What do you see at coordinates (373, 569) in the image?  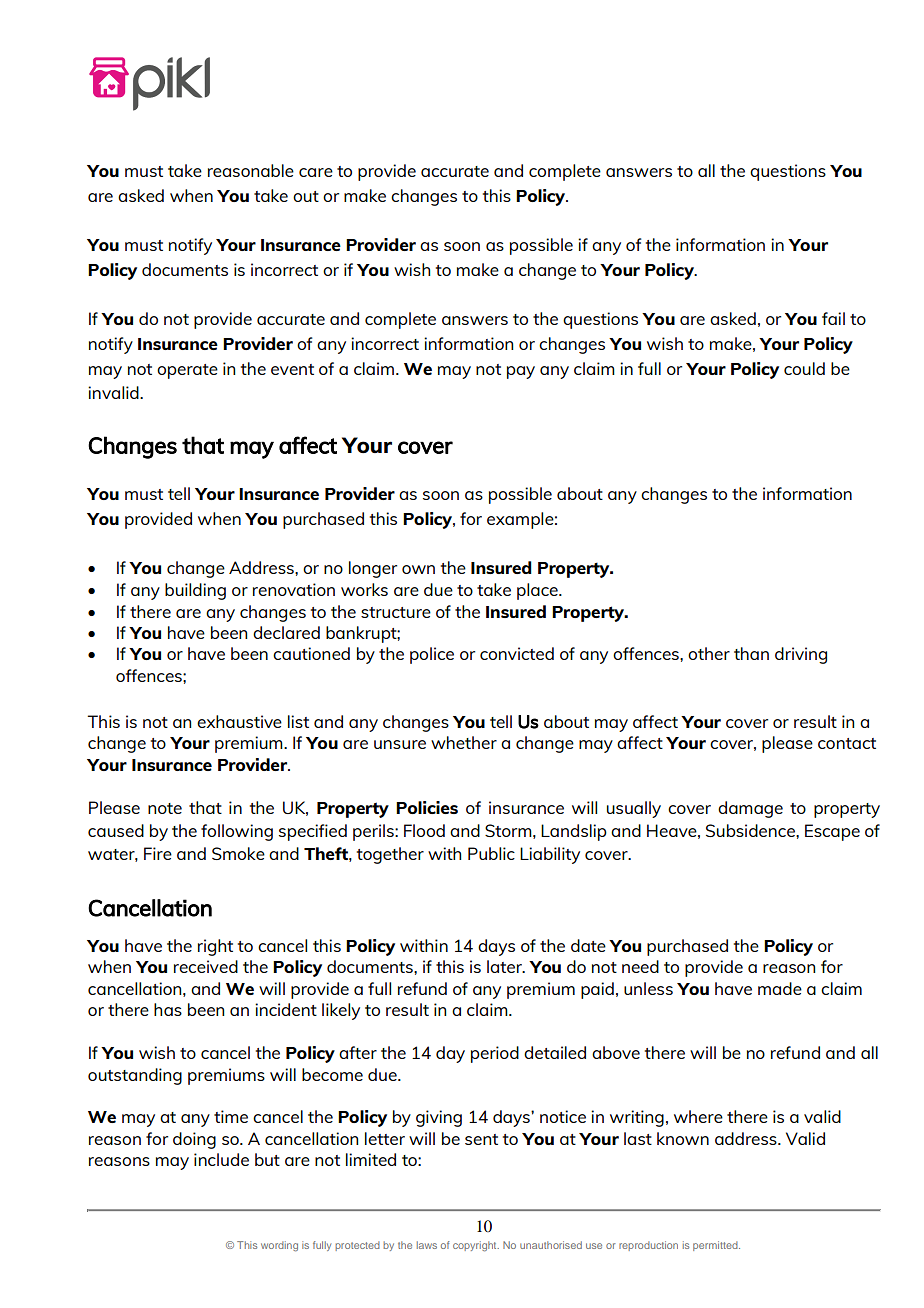 I see `longer` at bounding box center [373, 569].
